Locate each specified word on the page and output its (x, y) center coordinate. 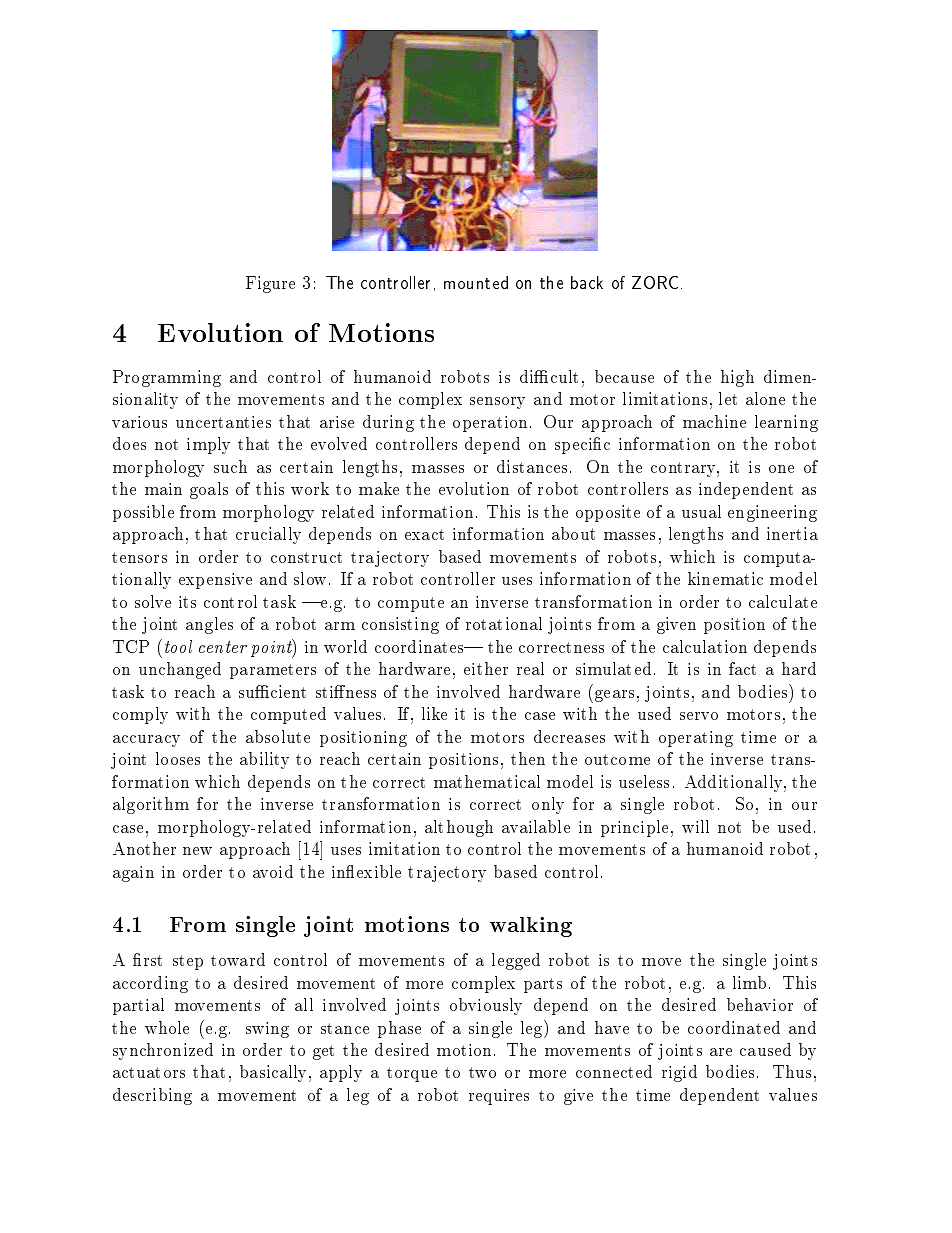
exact (424, 534)
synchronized (163, 1051)
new (197, 851)
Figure (270, 284)
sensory (497, 403)
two (482, 1072)
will (695, 826)
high (737, 378)
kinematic (725, 578)
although (459, 828)
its (187, 602)
